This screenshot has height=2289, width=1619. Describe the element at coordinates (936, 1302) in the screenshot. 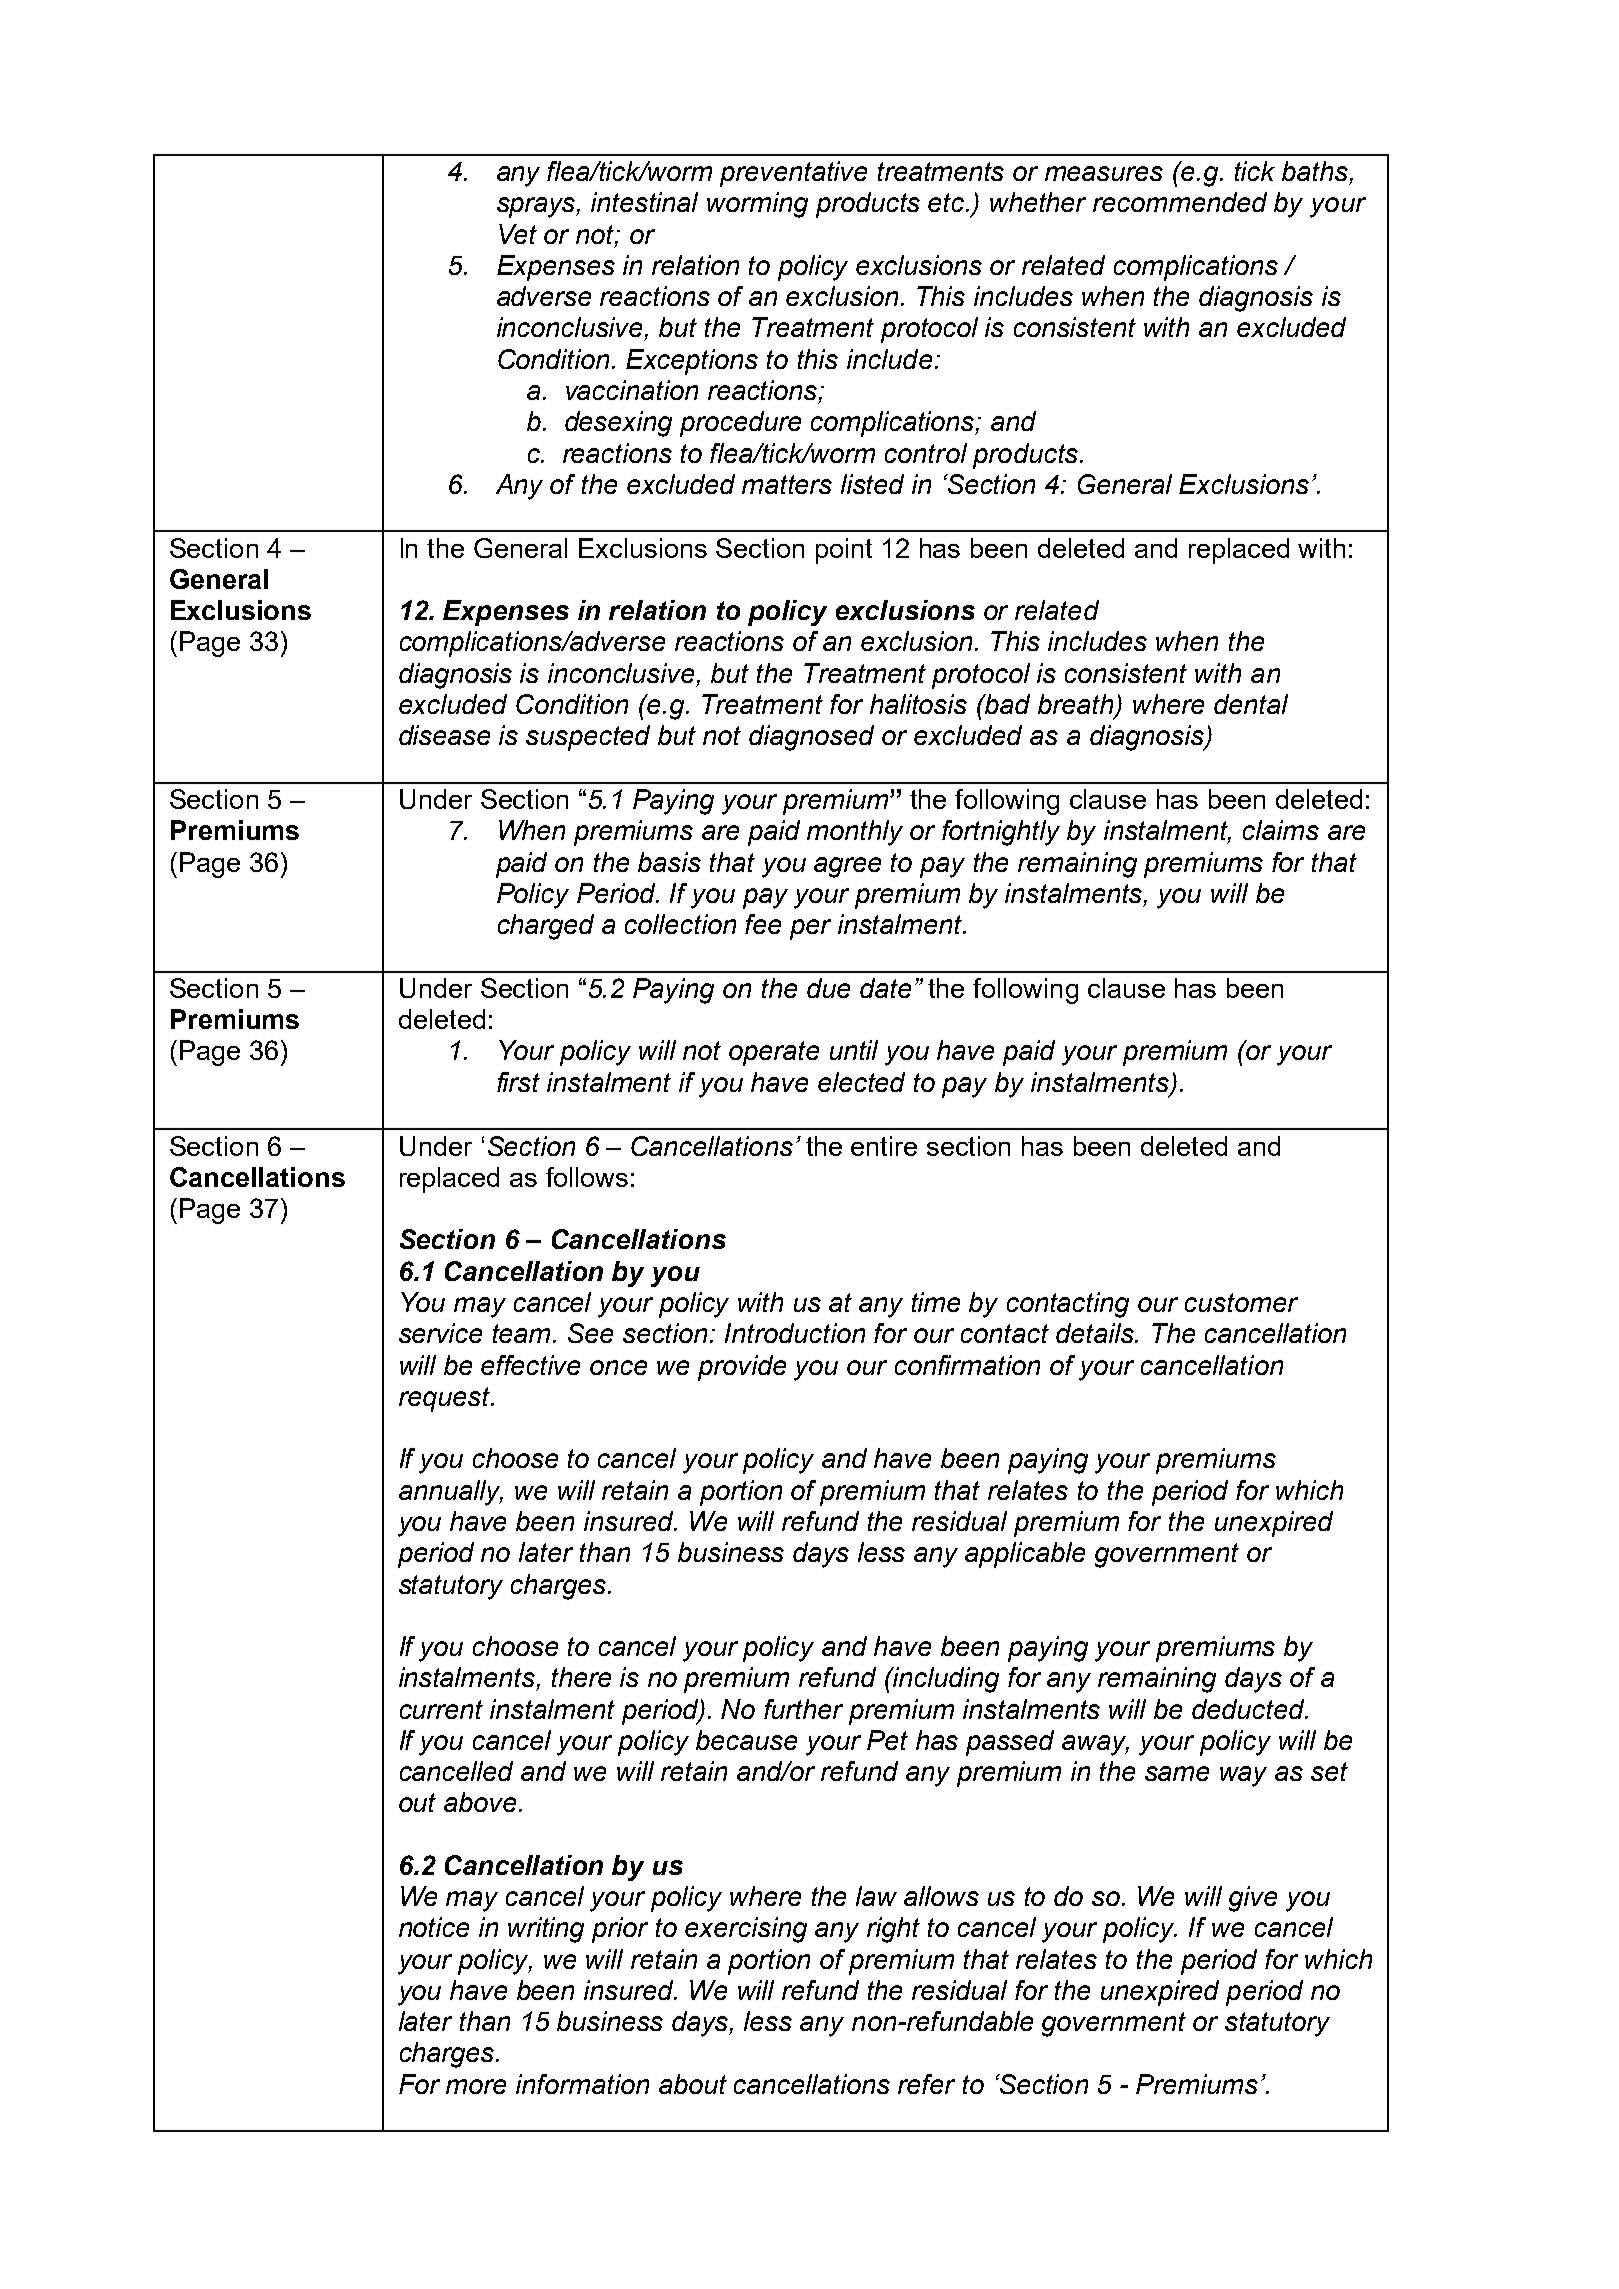

I see `time` at that location.
